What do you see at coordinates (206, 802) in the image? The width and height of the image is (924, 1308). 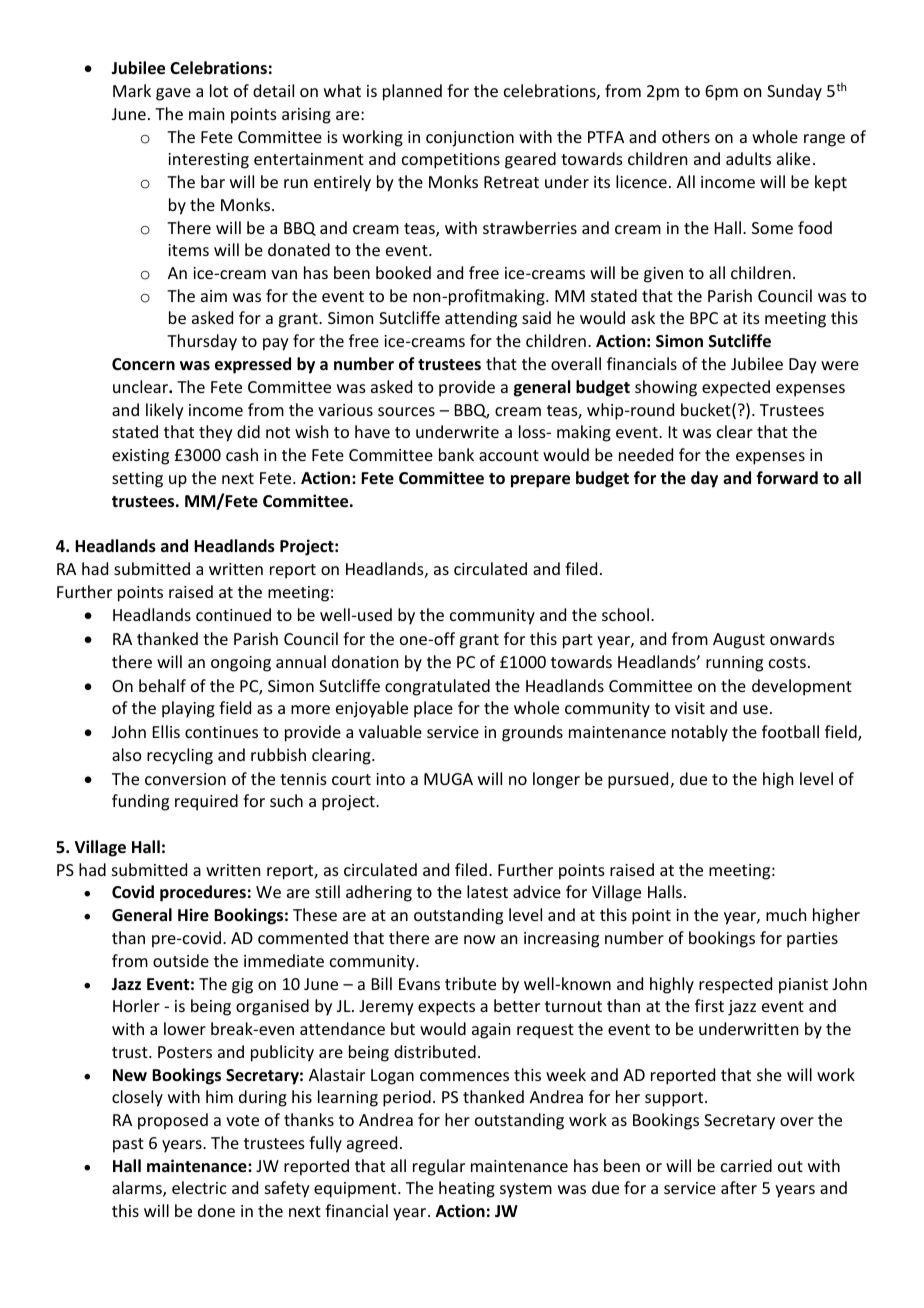 I see `required` at bounding box center [206, 802].
